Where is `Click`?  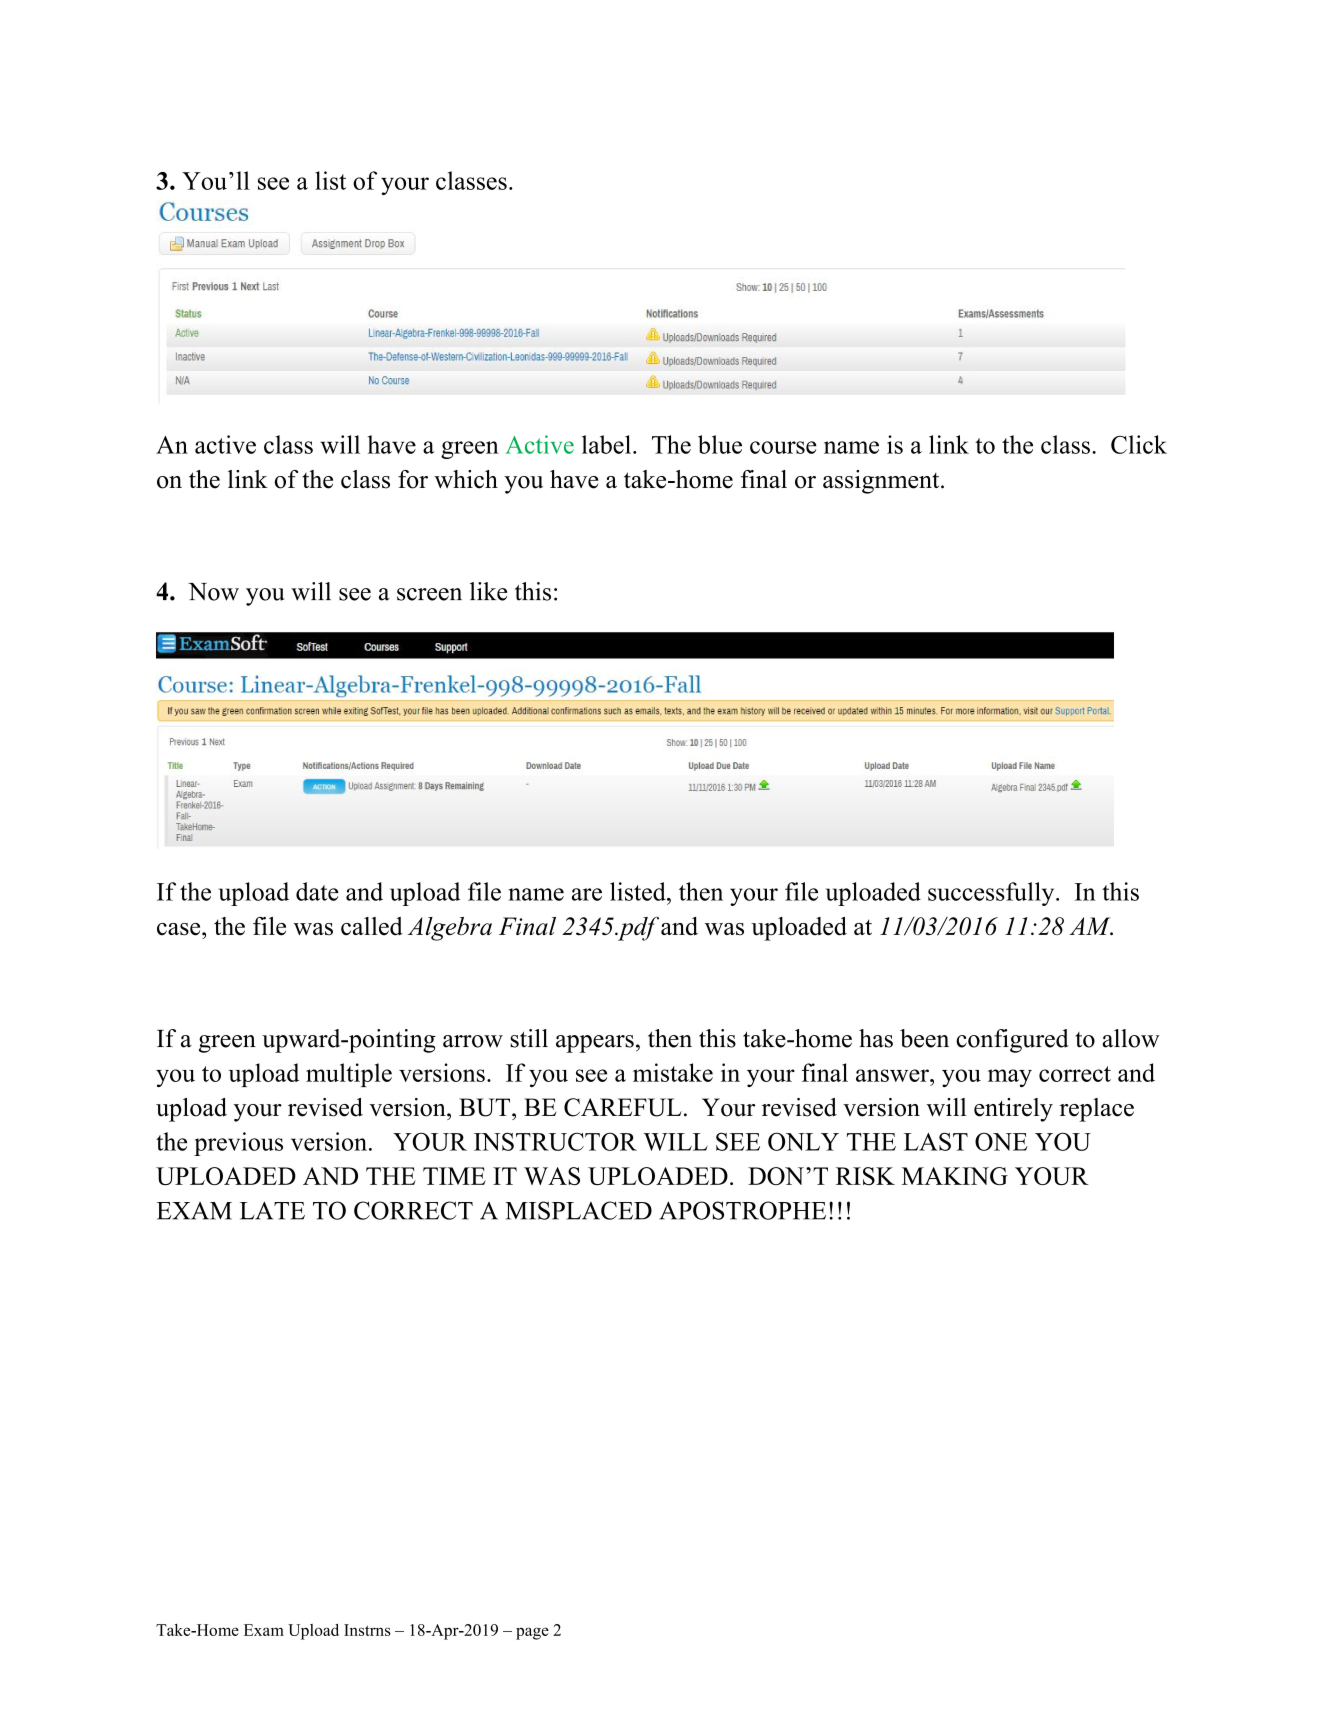
Click is located at coordinates (1139, 444).
